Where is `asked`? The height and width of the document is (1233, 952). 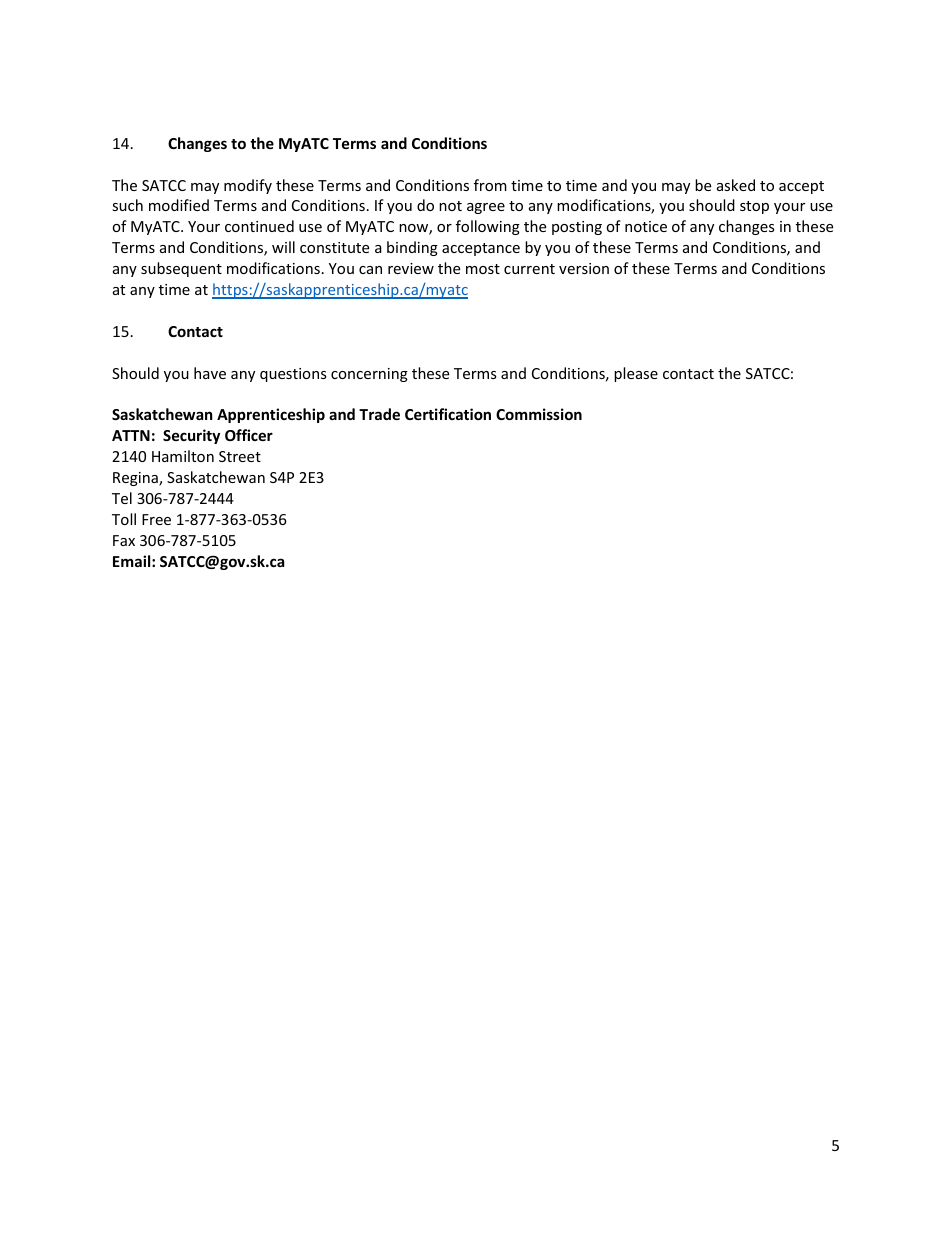
asked is located at coordinates (736, 185).
